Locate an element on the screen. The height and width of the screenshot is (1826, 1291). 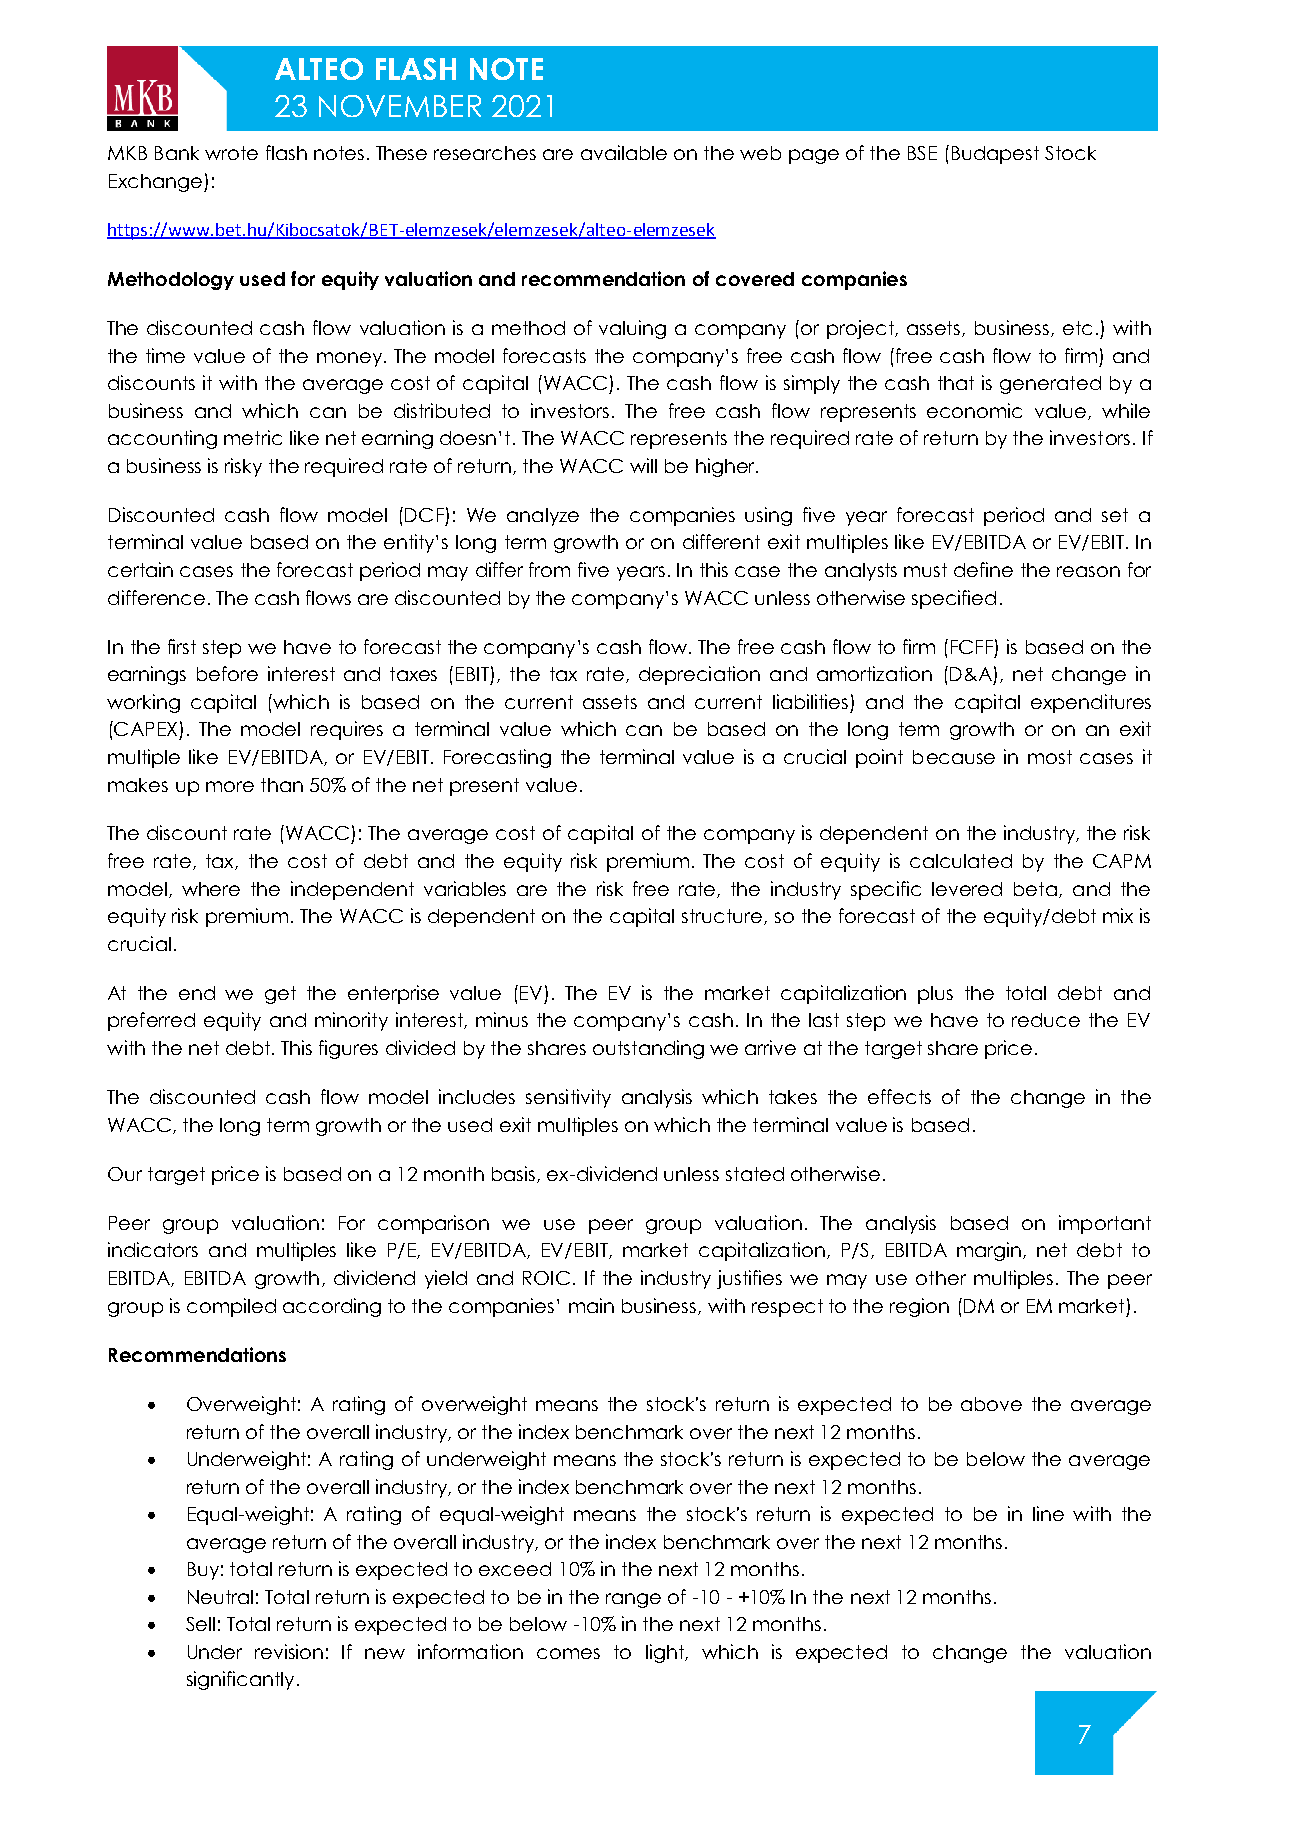
wrote is located at coordinates (231, 153).
